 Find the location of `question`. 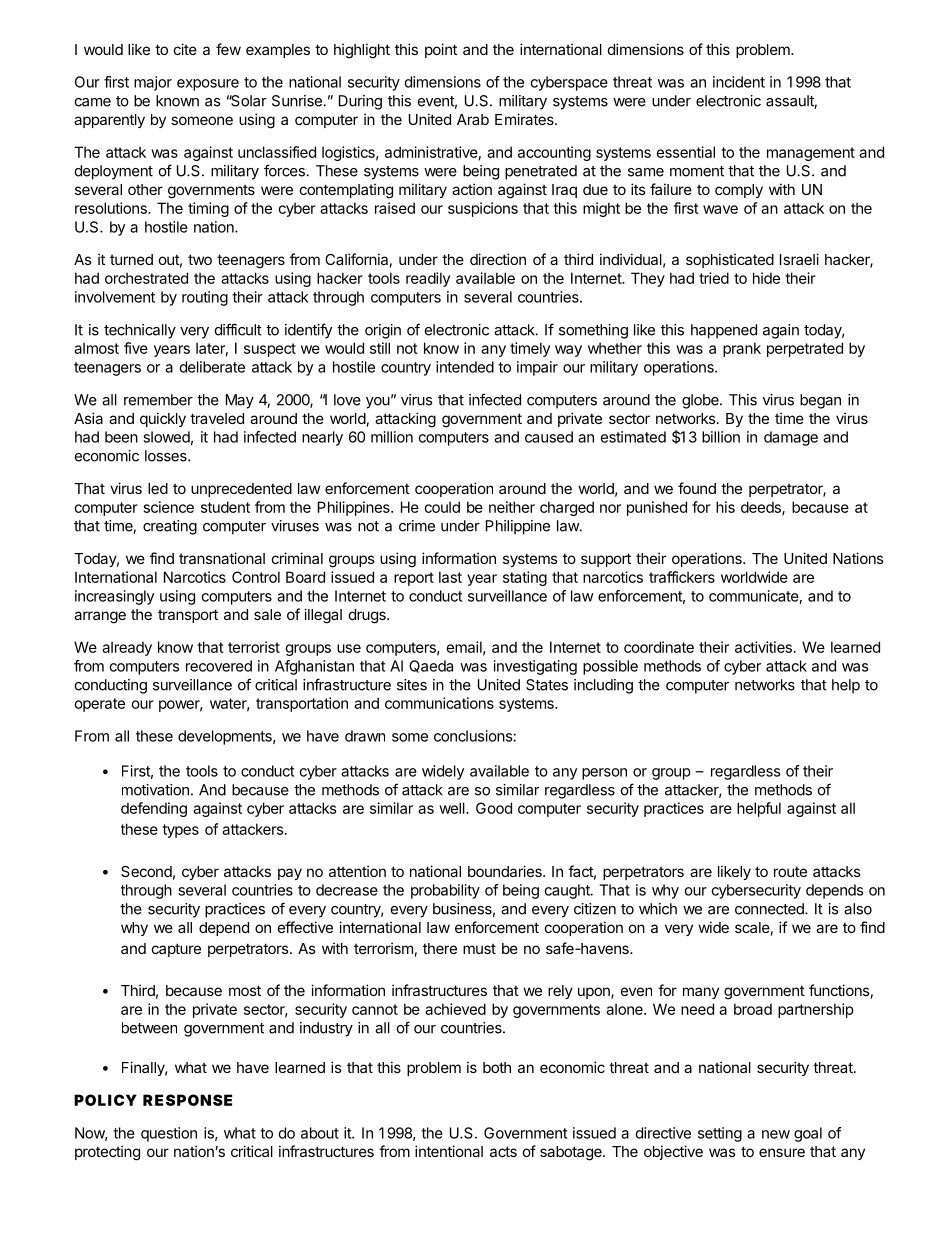

question is located at coordinates (169, 1134).
